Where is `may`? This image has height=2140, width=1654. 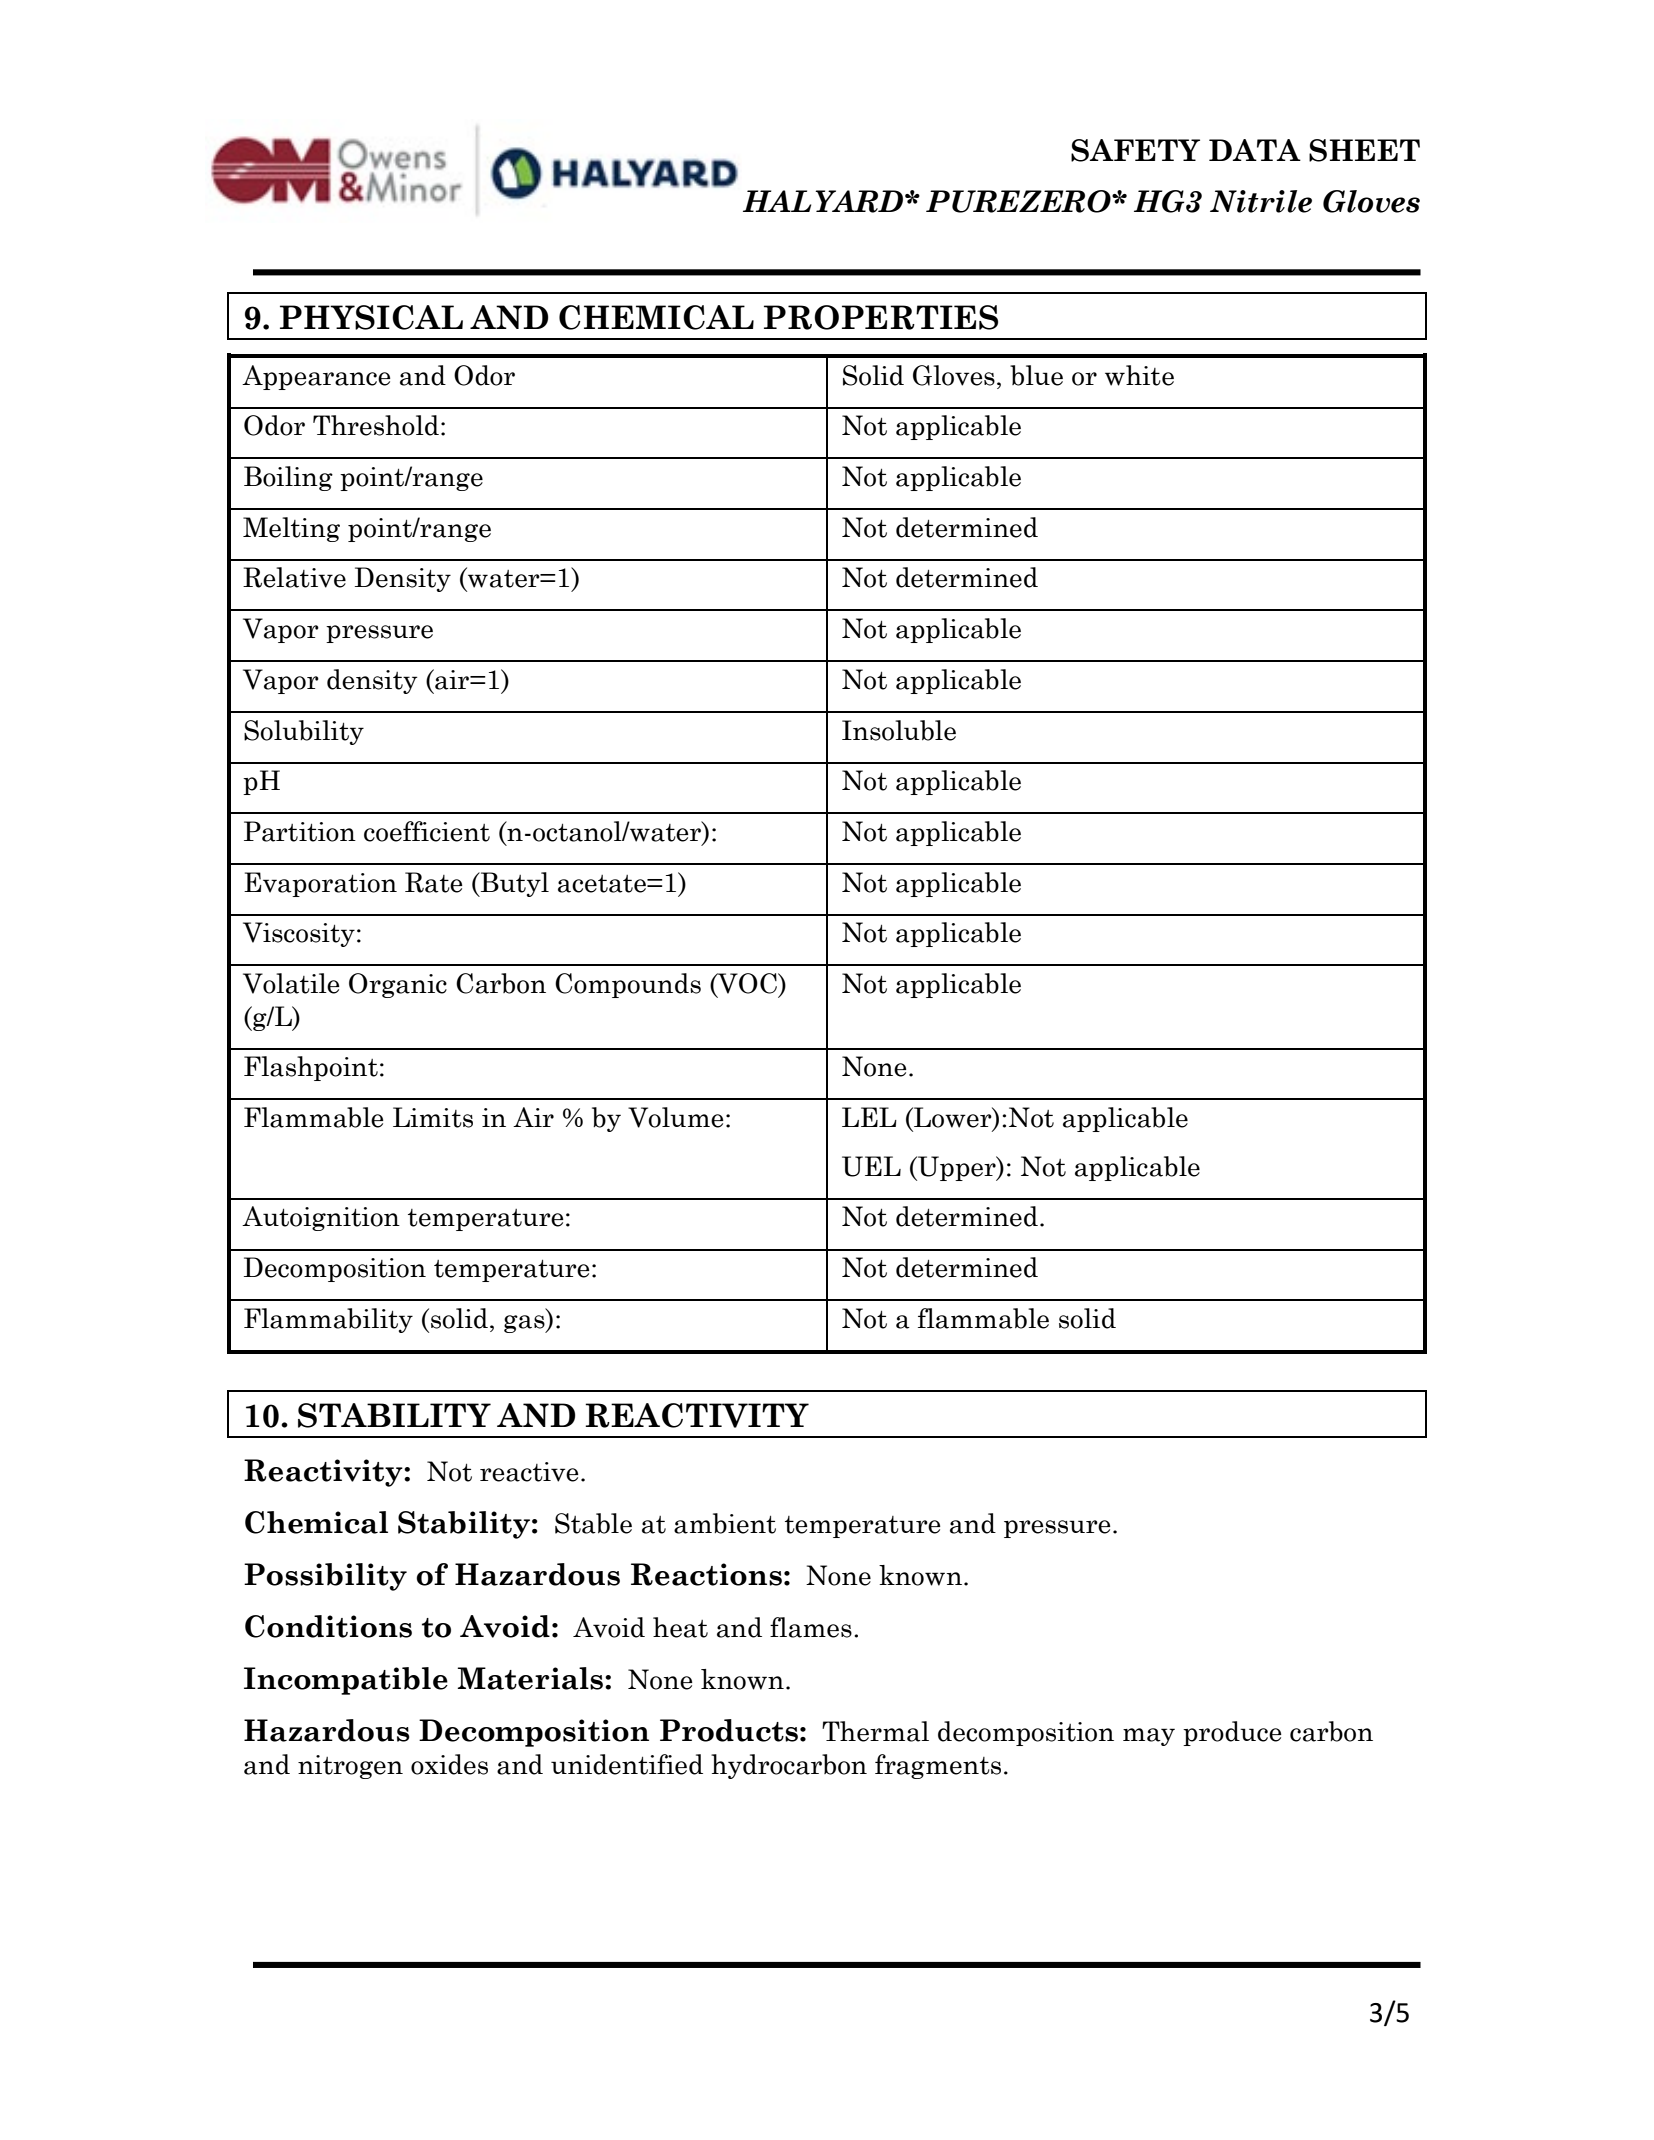 may is located at coordinates (1149, 1737).
